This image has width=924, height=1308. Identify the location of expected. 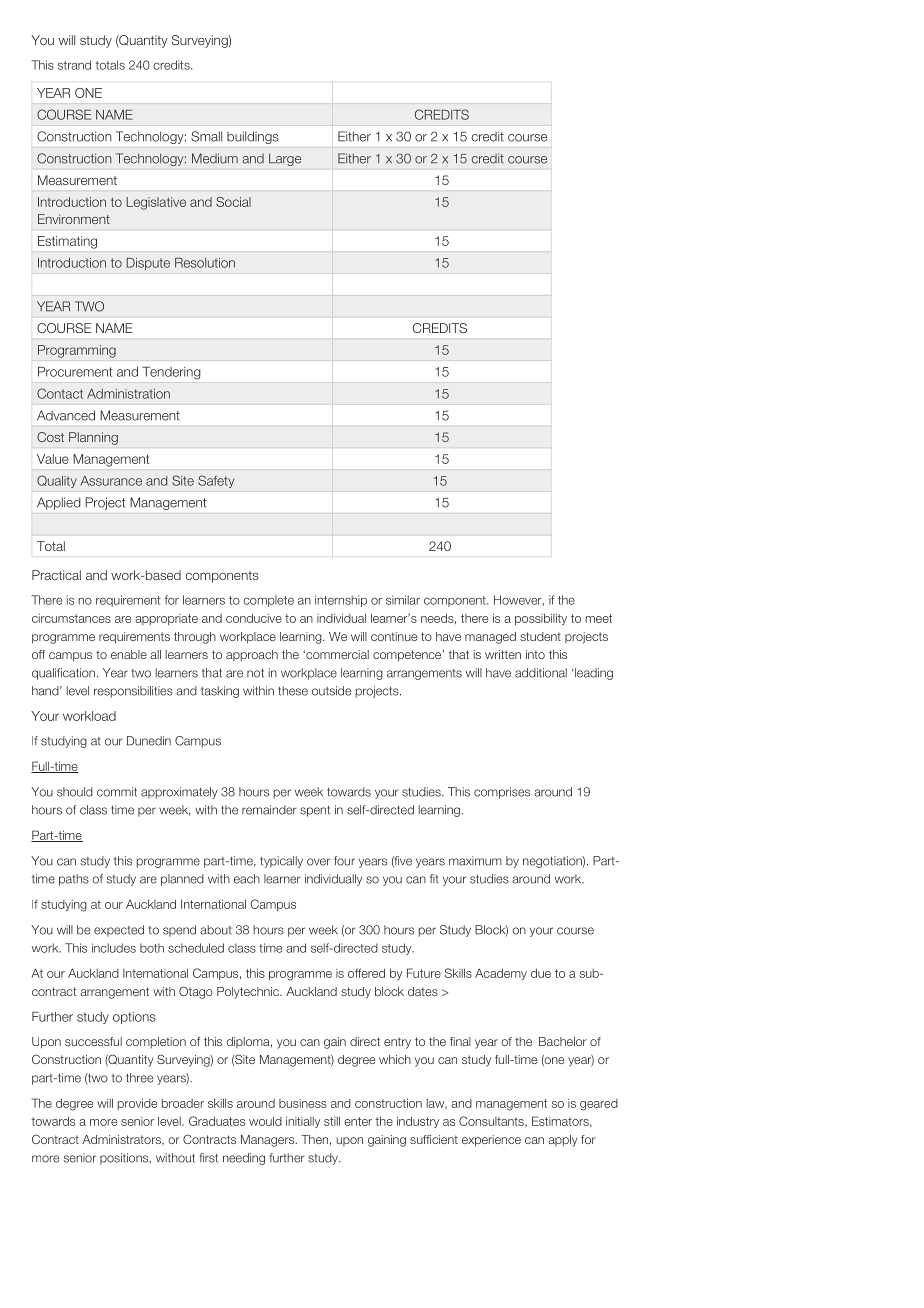
(119, 931).
